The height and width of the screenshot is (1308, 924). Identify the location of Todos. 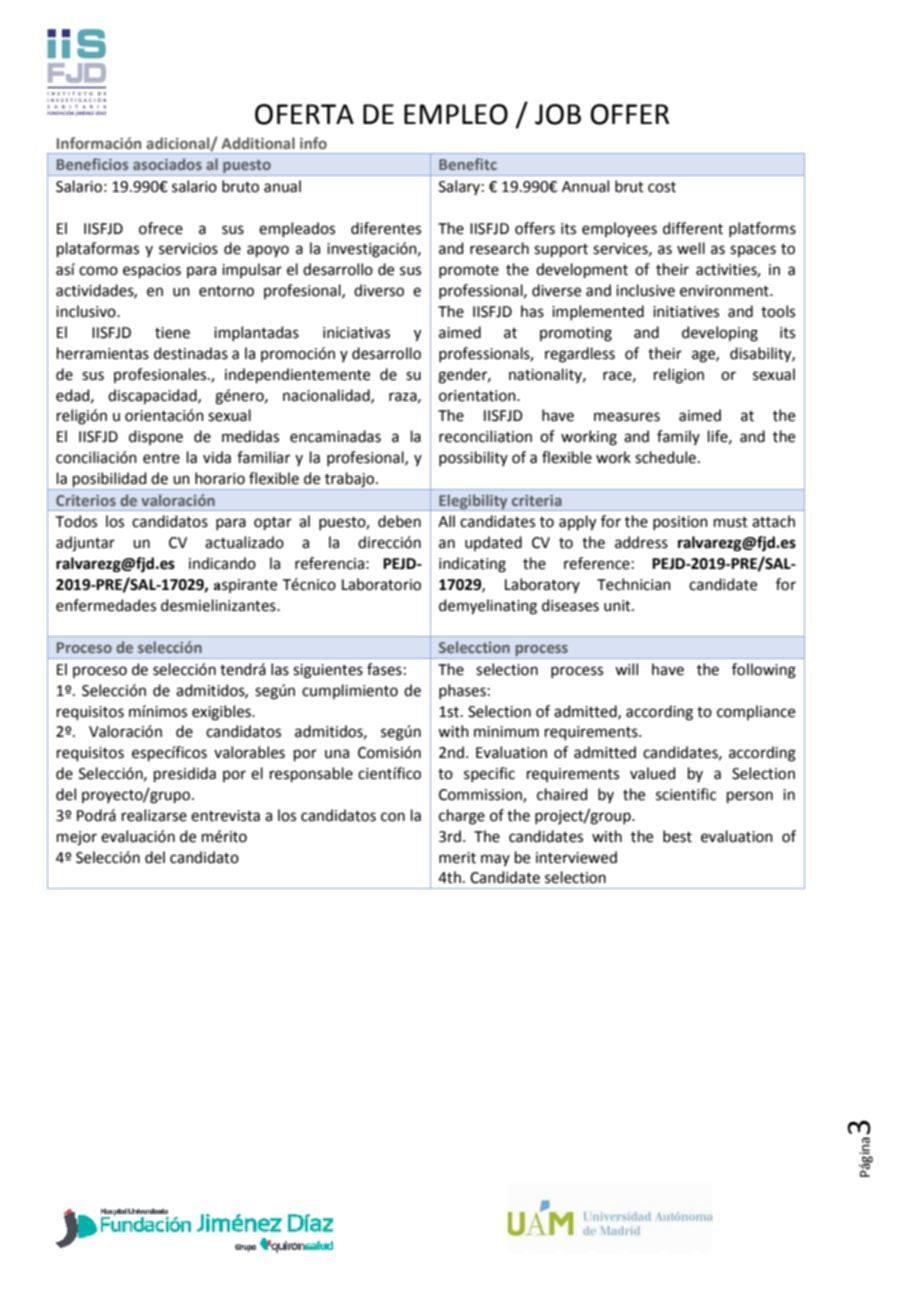
(76, 521).
